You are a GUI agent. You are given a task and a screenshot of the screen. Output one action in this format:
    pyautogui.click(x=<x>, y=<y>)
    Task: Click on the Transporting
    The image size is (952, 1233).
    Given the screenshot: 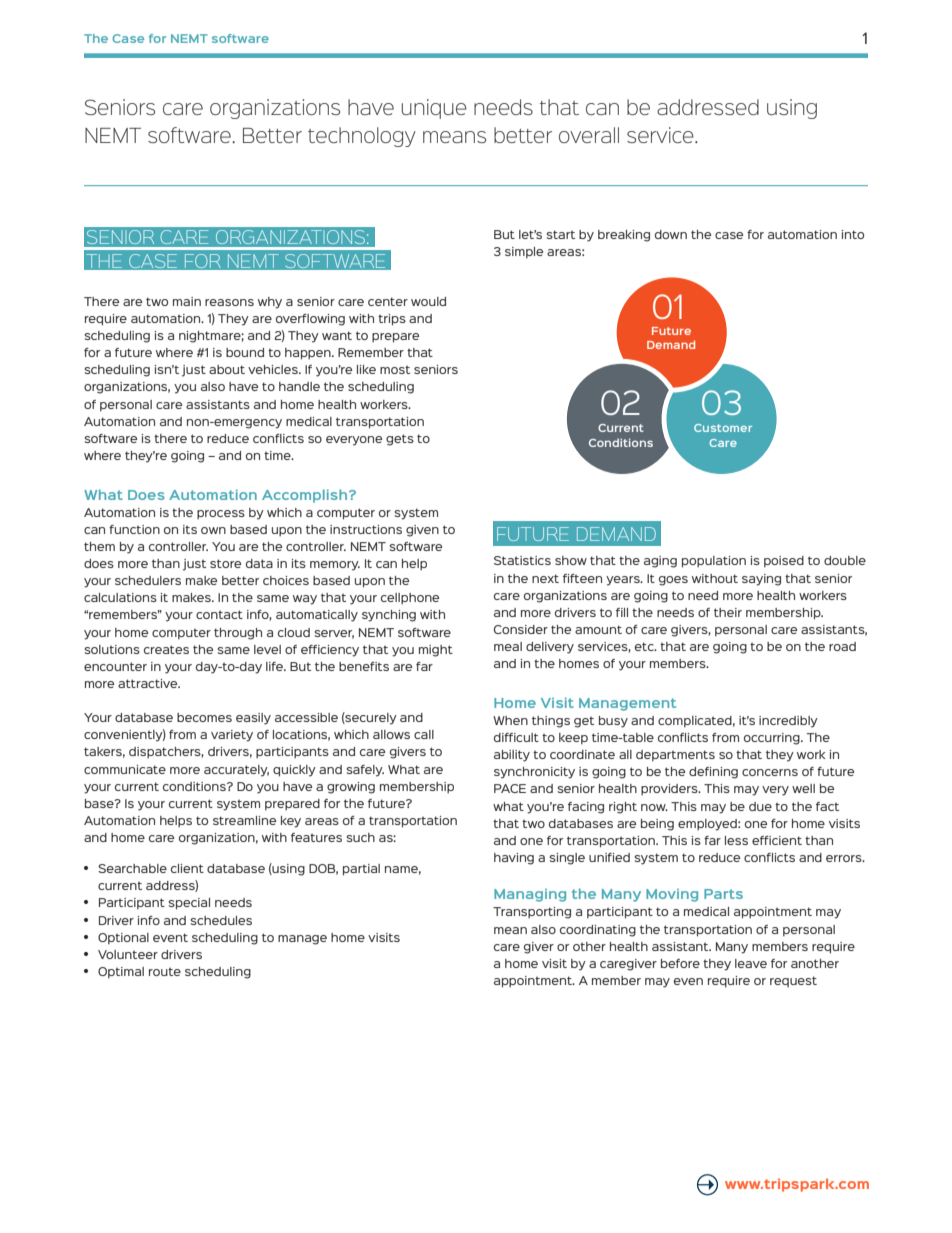 What is the action you would take?
    pyautogui.click(x=532, y=913)
